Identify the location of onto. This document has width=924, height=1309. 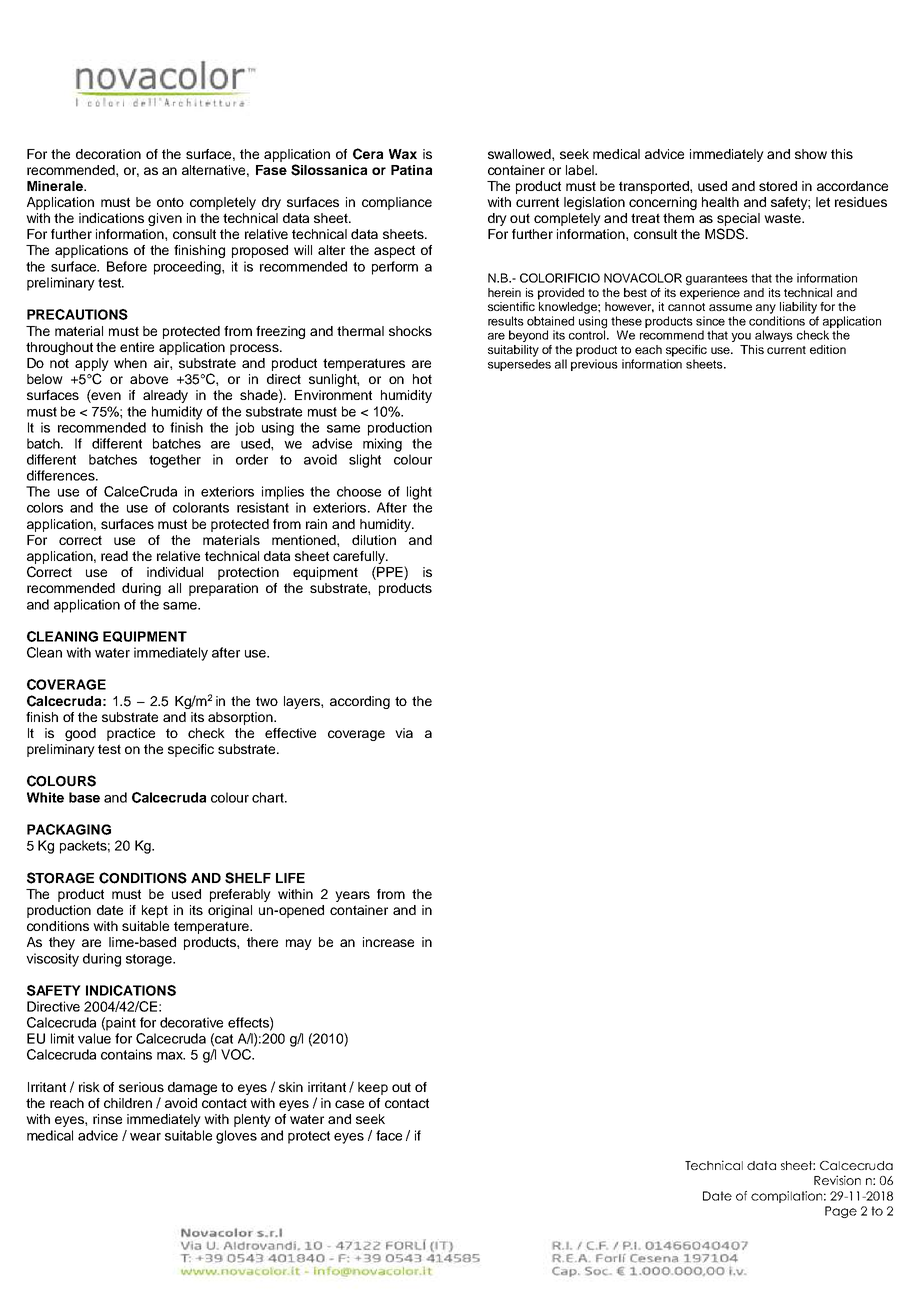
(170, 202).
